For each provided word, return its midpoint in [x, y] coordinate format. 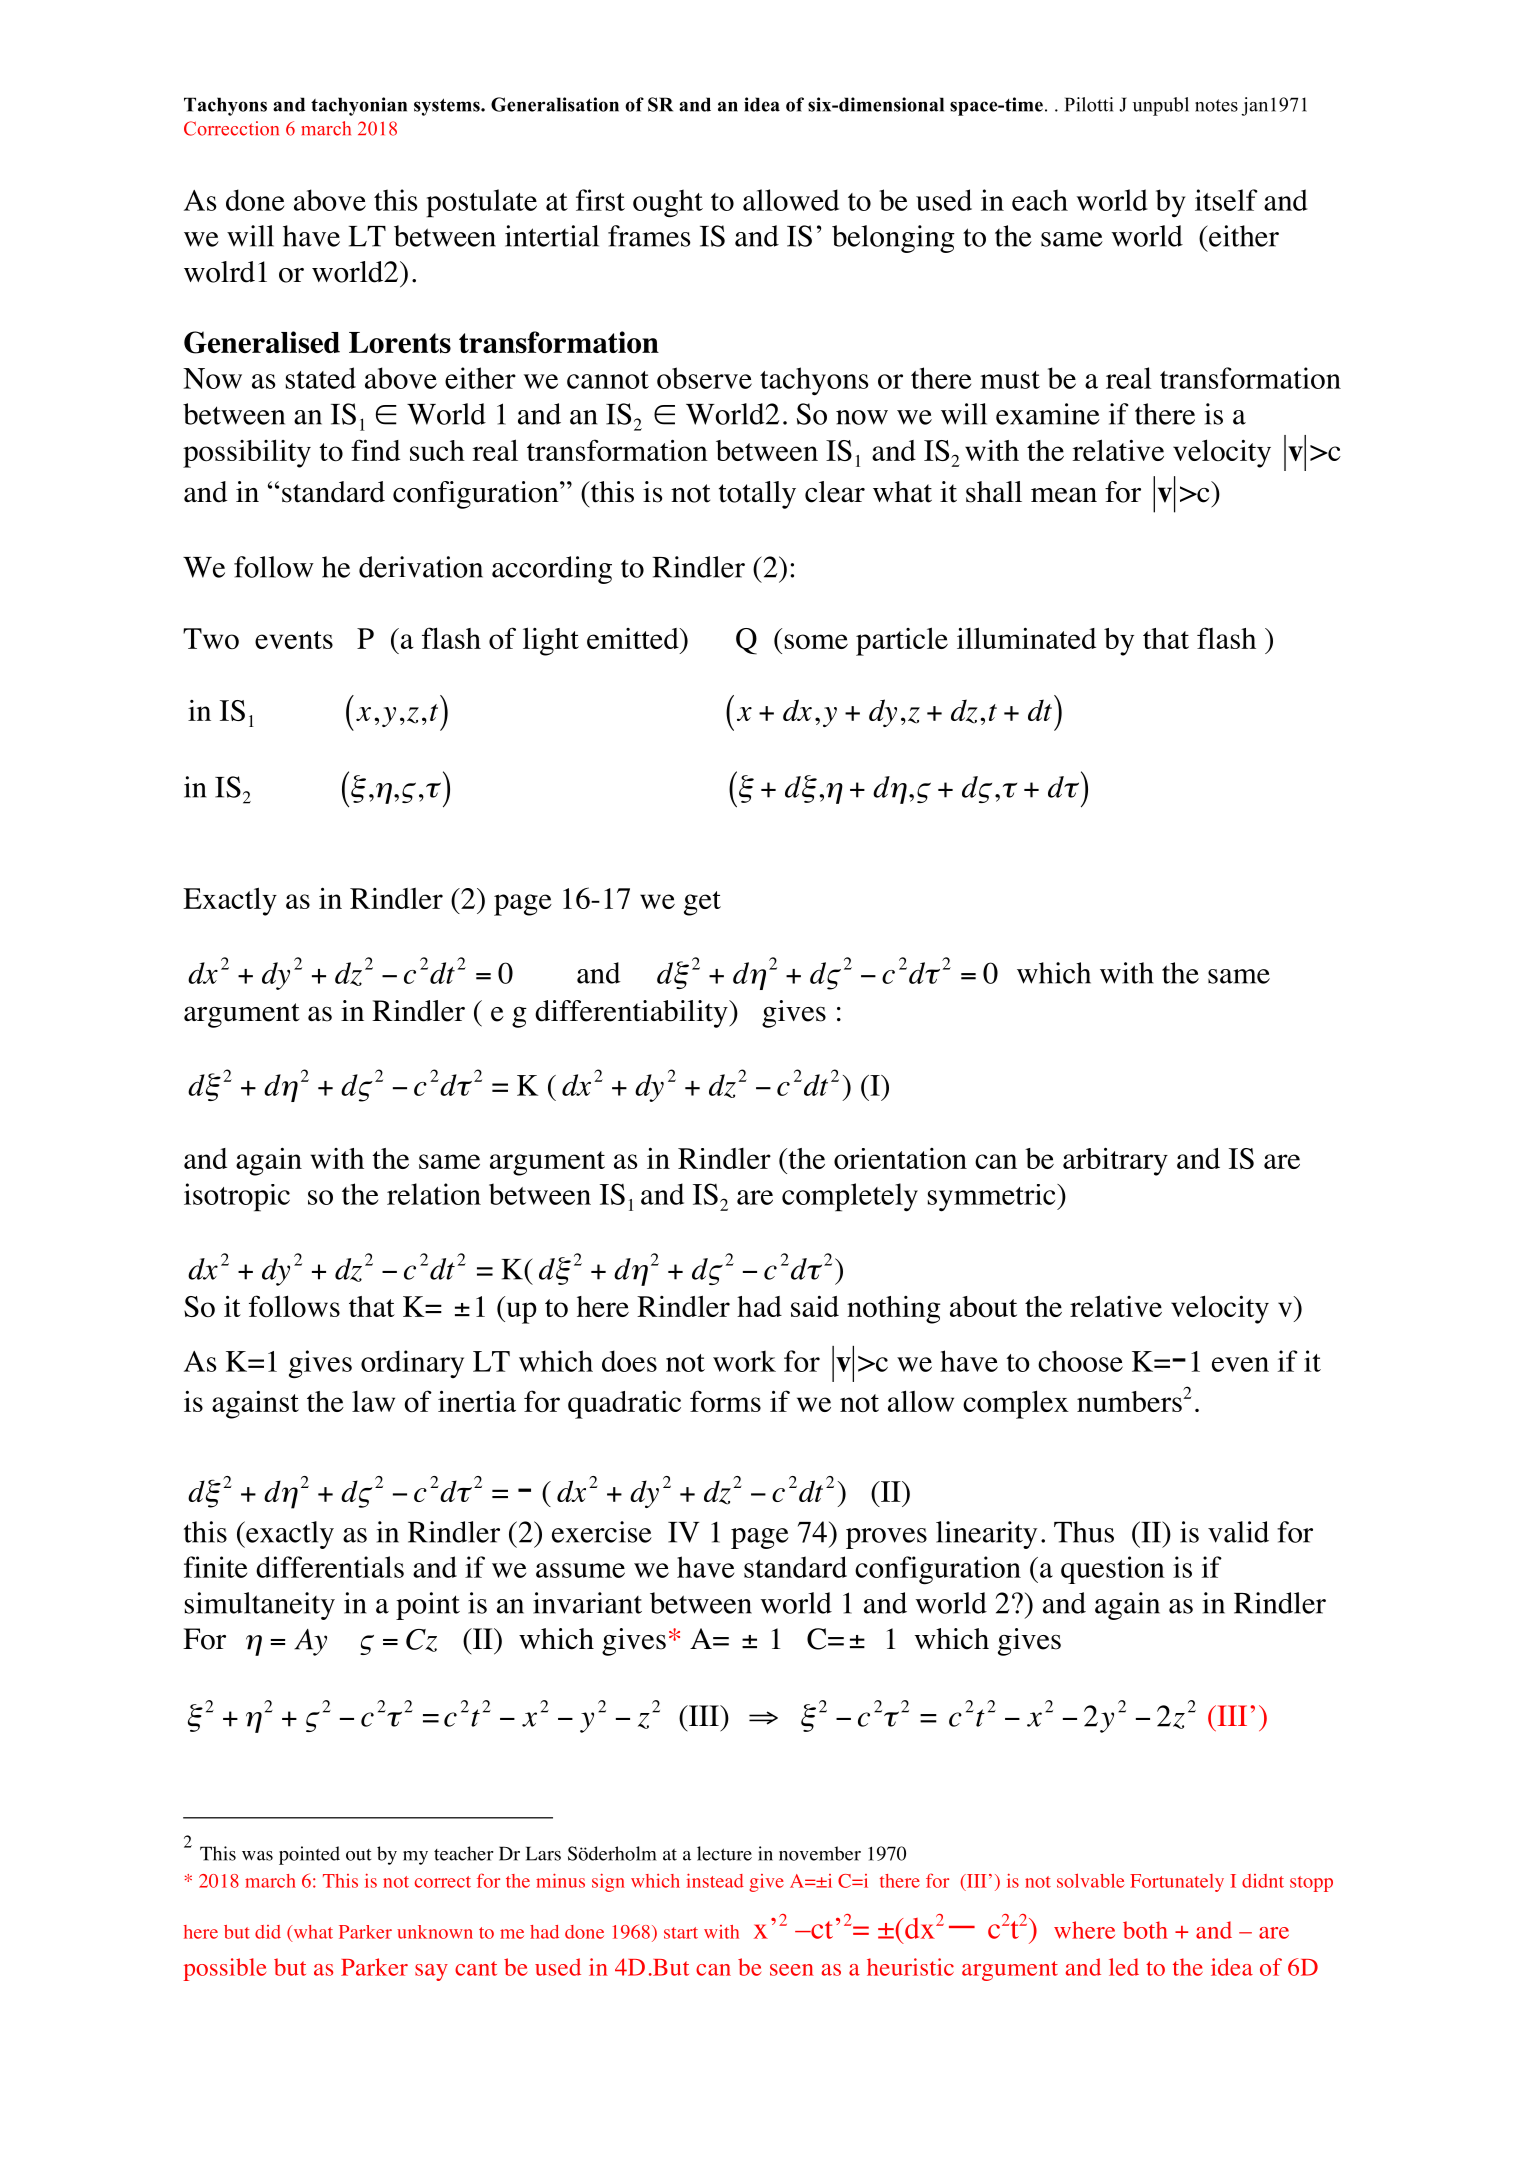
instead [715, 1880]
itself [1226, 200]
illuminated [1026, 638]
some [816, 641]
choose [1080, 1361]
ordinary [412, 1364]
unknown [435, 1932]
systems [448, 107]
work [744, 1361]
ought [668, 203]
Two [211, 638]
